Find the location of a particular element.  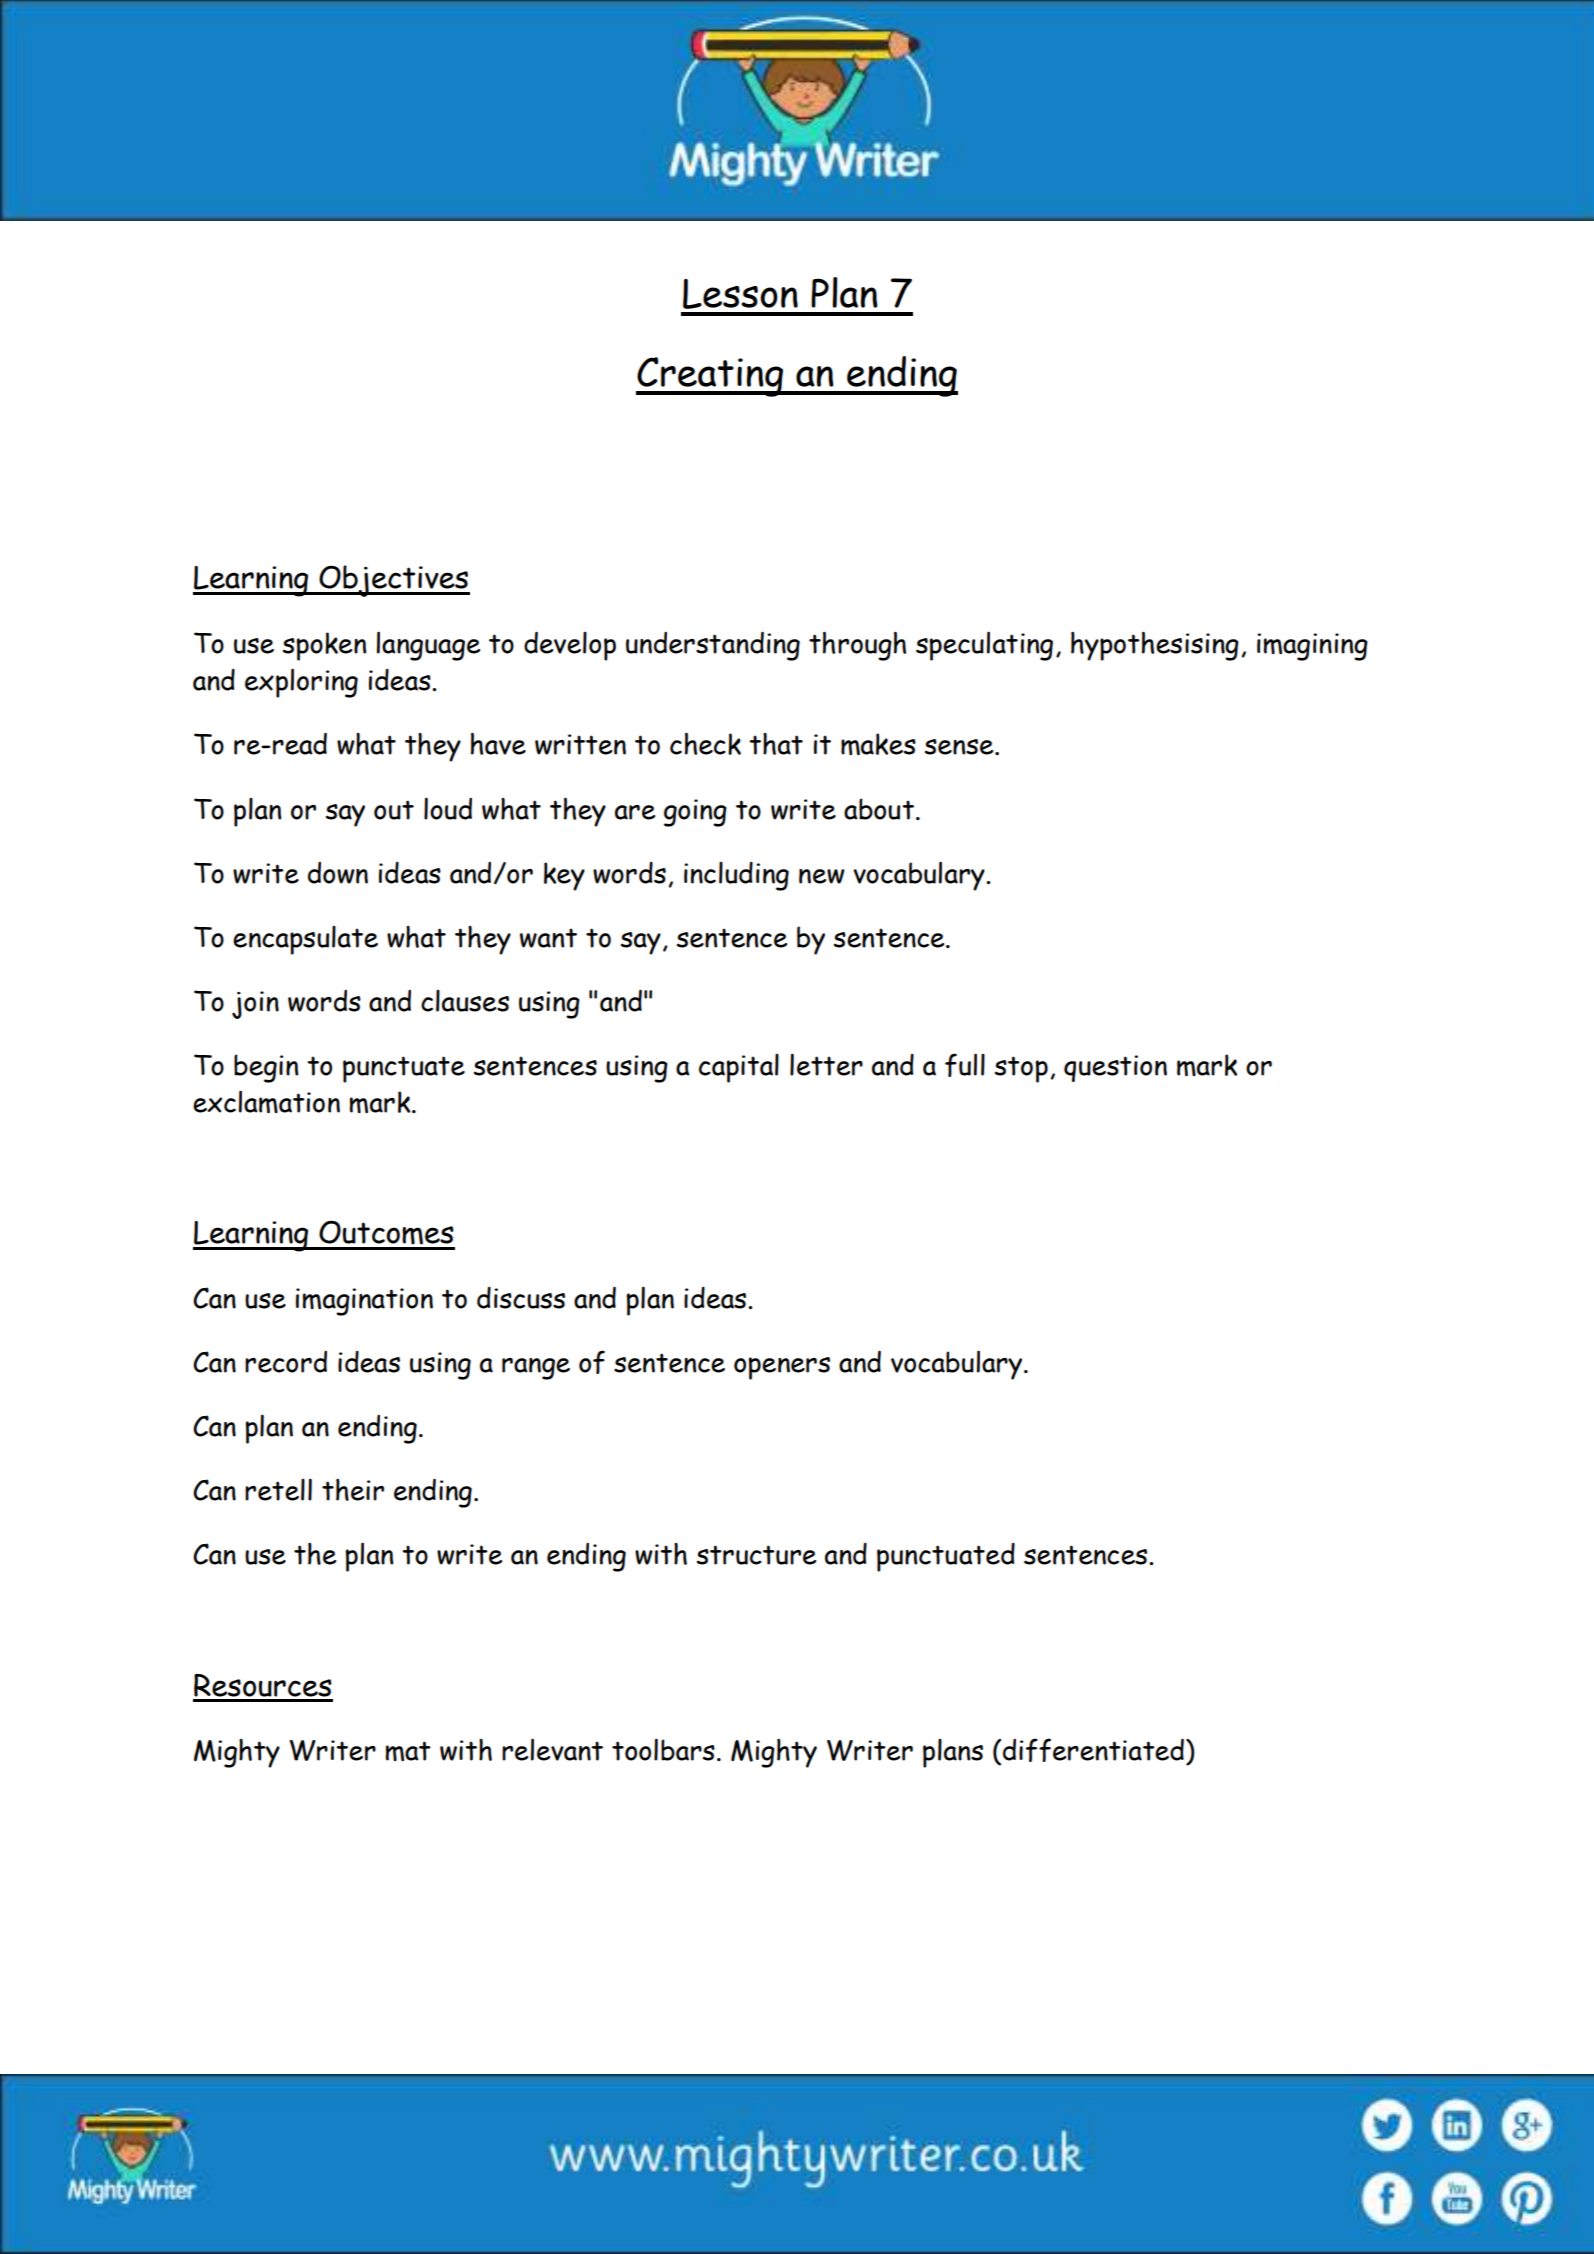

clauses is located at coordinates (465, 1001).
